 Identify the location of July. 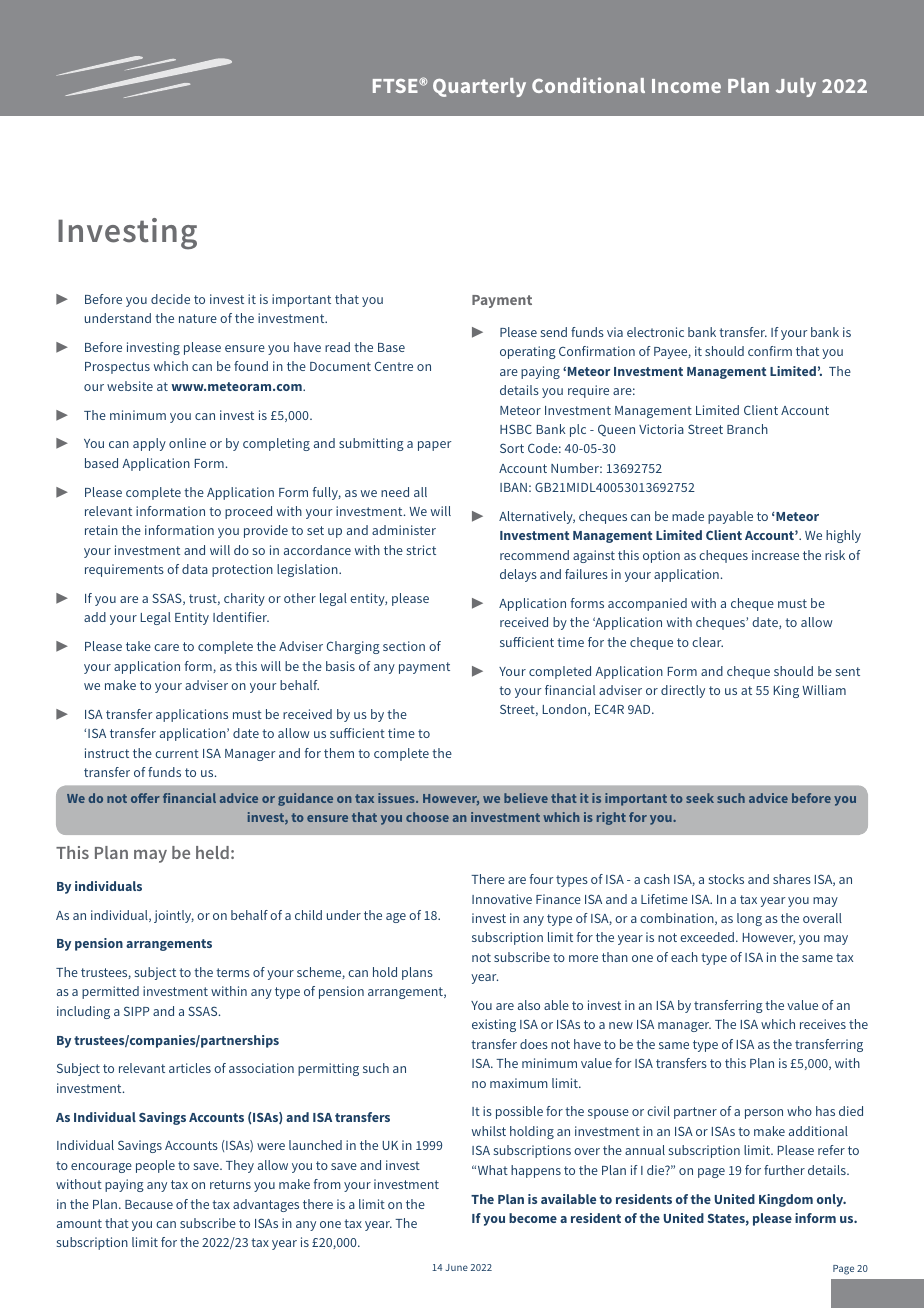
(796, 87).
